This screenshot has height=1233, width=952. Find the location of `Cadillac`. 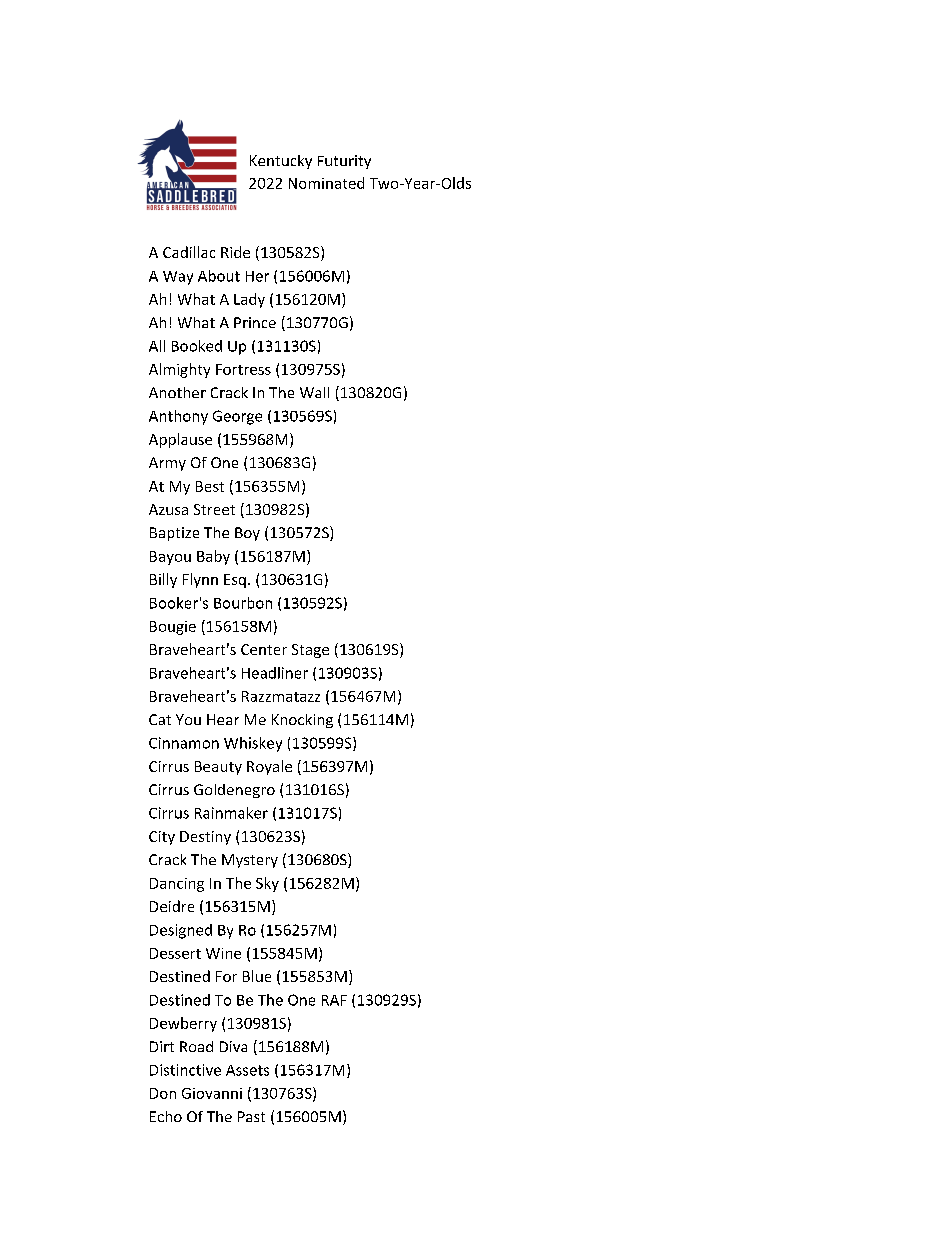

Cadillac is located at coordinates (189, 252).
